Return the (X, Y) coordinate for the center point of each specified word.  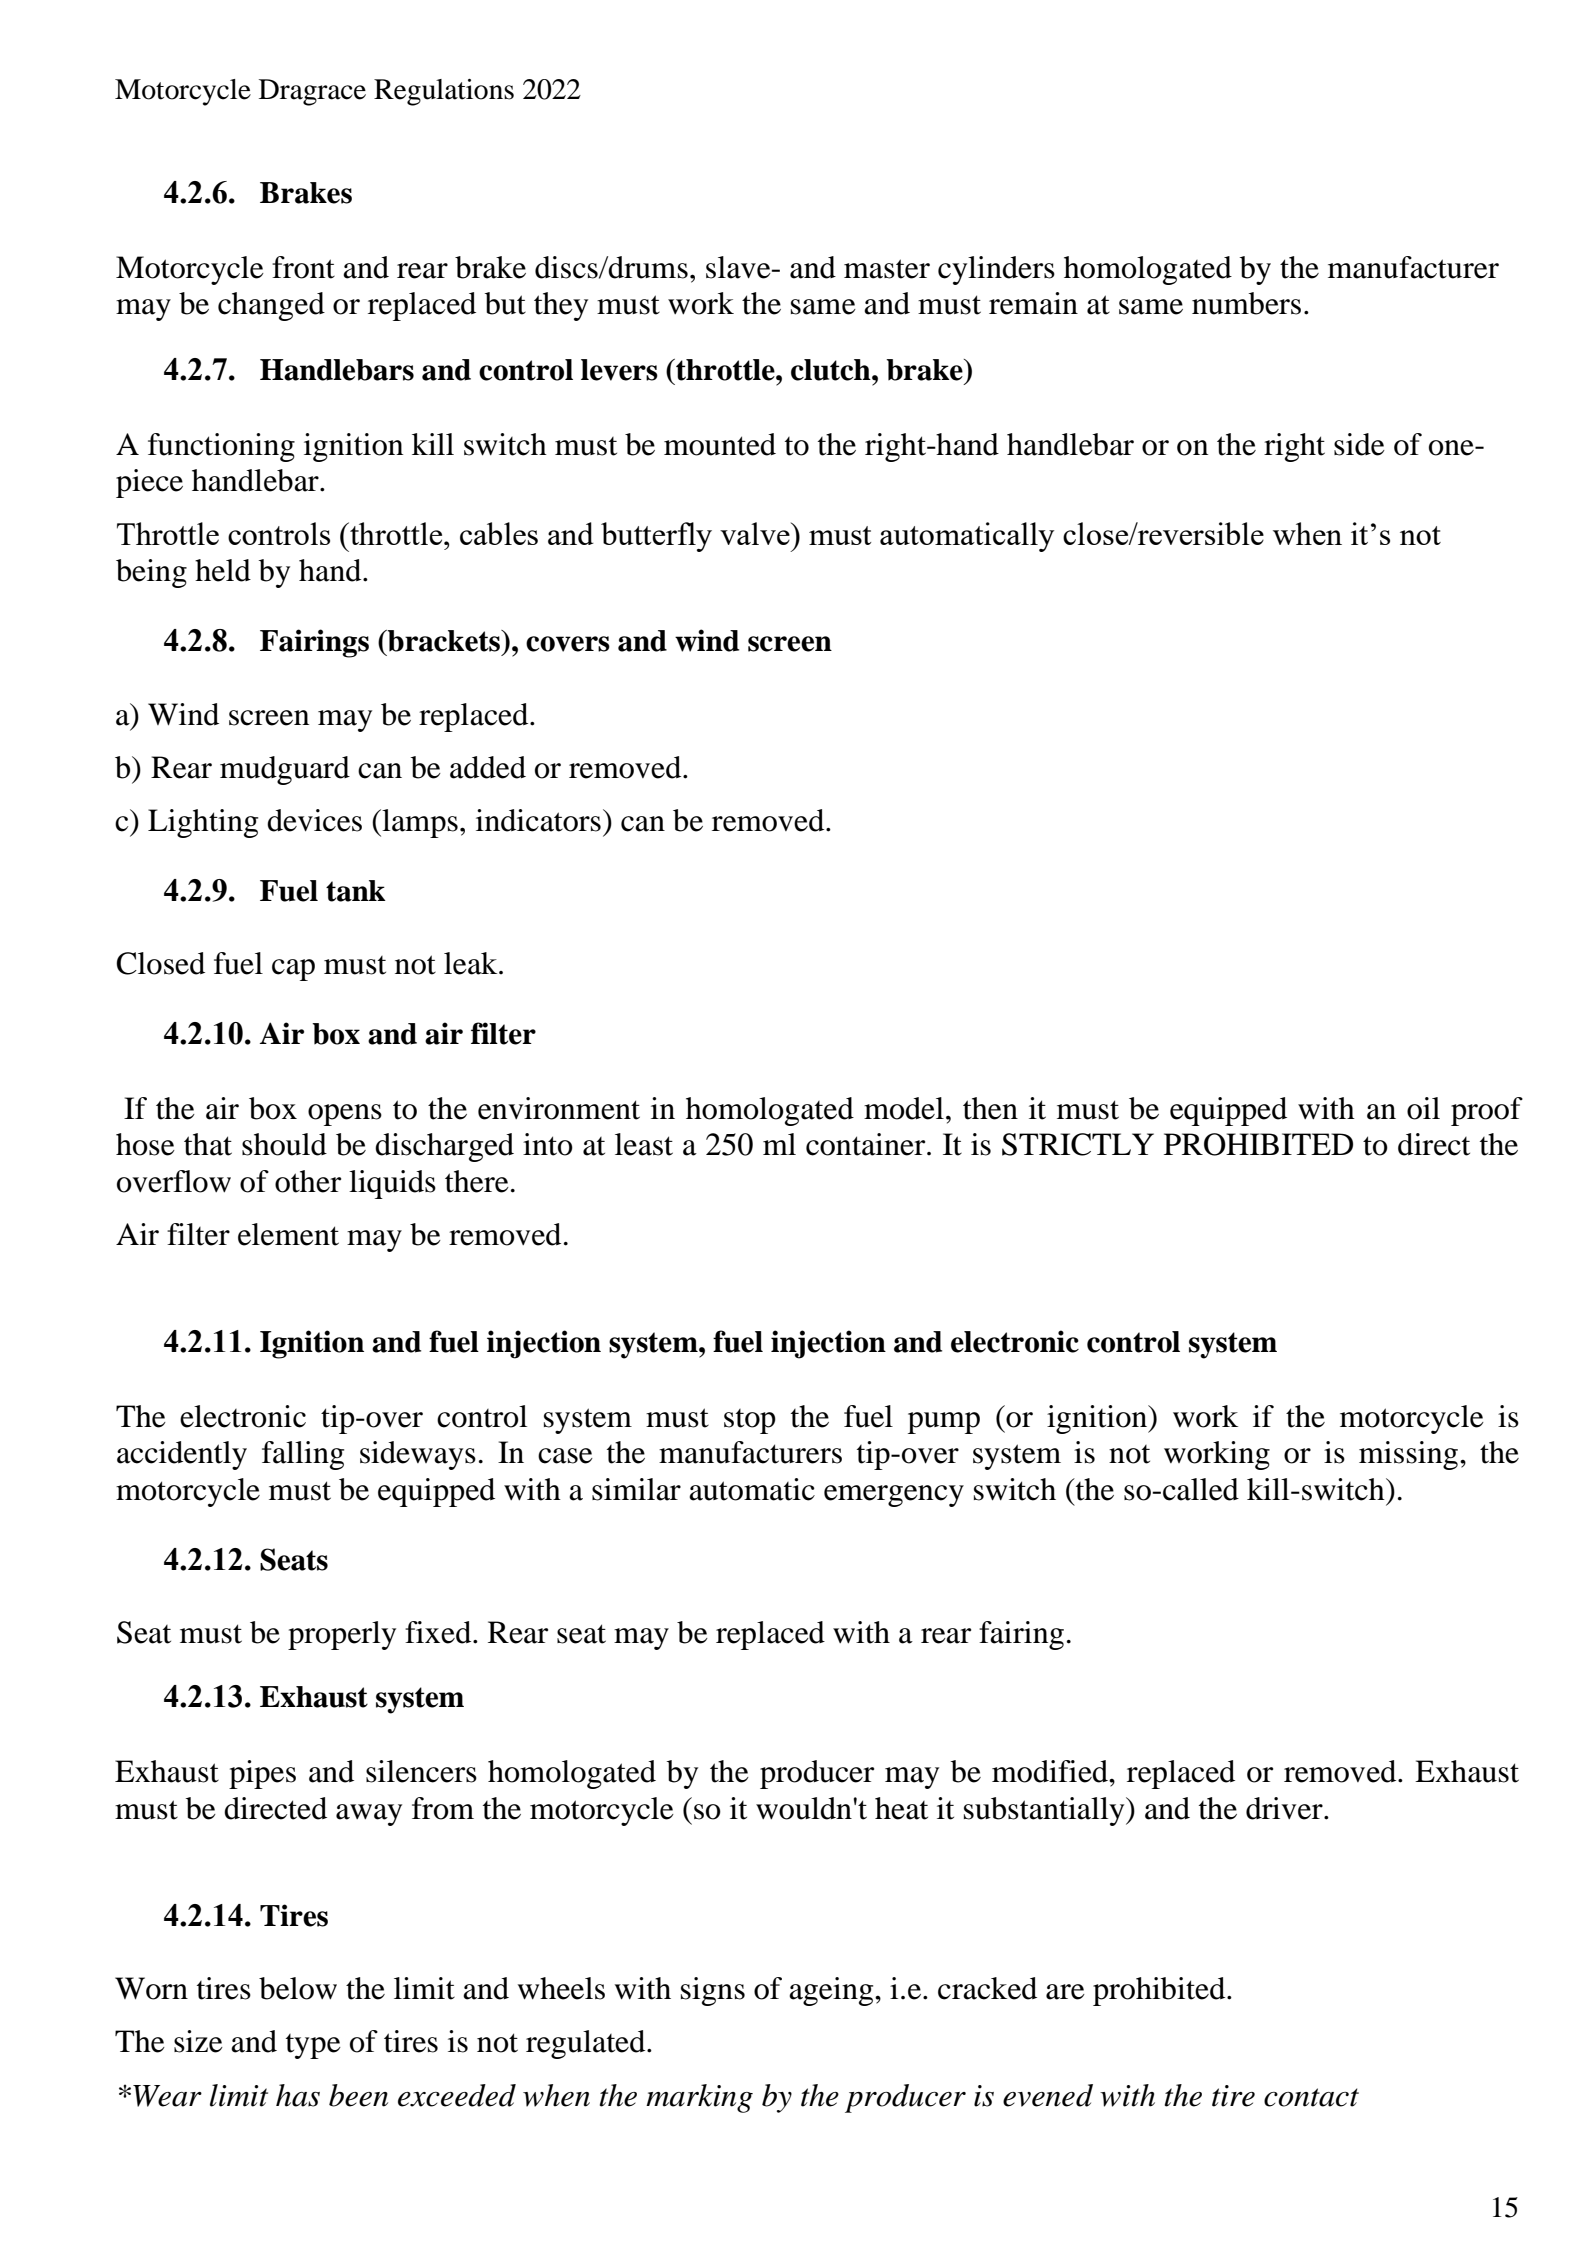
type (313, 2046)
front (303, 267)
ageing (832, 1991)
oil (1423, 1108)
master (887, 269)
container (867, 1144)
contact (1311, 2097)
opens (345, 1115)
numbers (1246, 303)
